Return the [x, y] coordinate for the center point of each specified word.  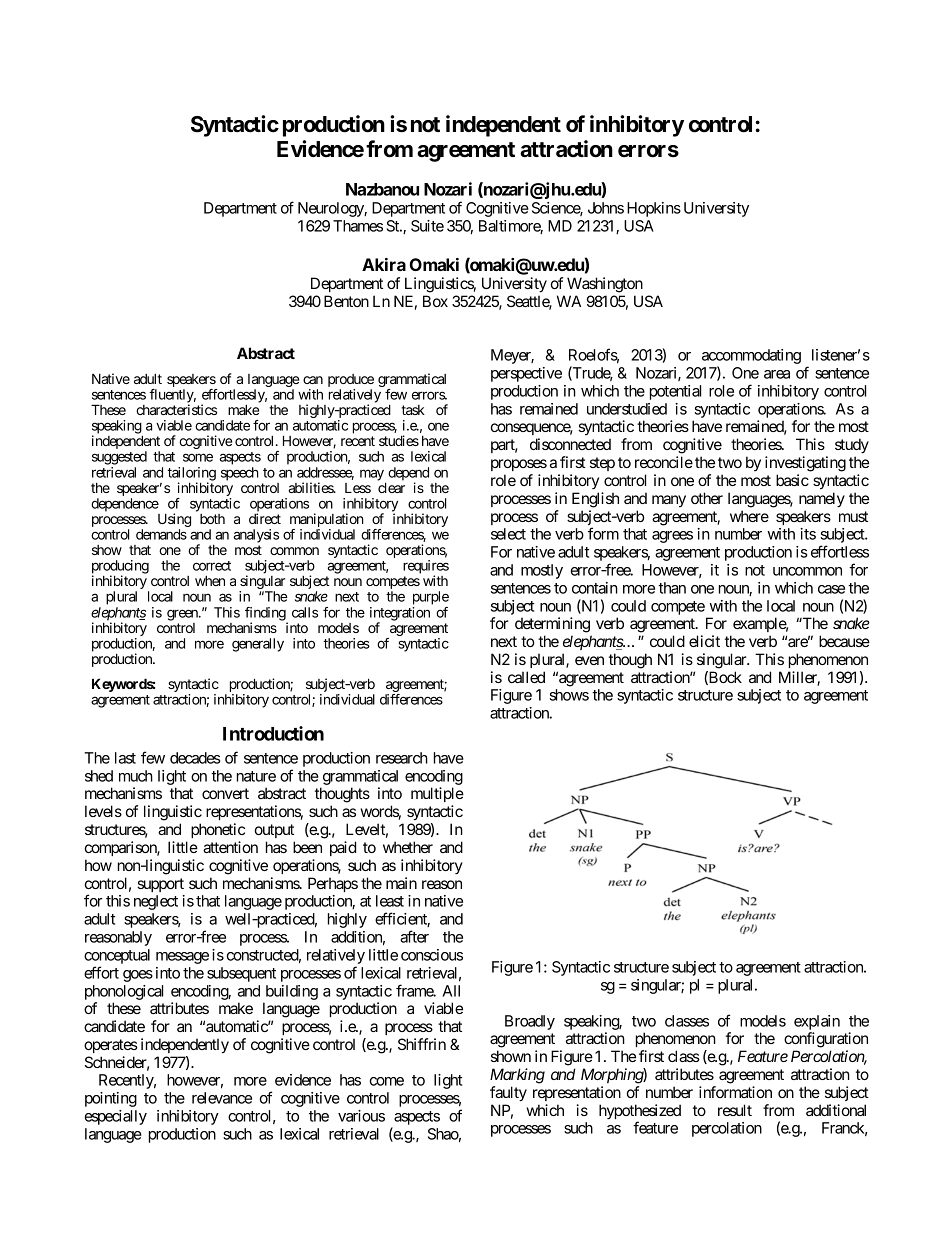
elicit [704, 641]
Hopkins [654, 209]
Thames [358, 226]
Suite [427, 226]
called [526, 677]
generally [258, 645]
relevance [222, 1098]
